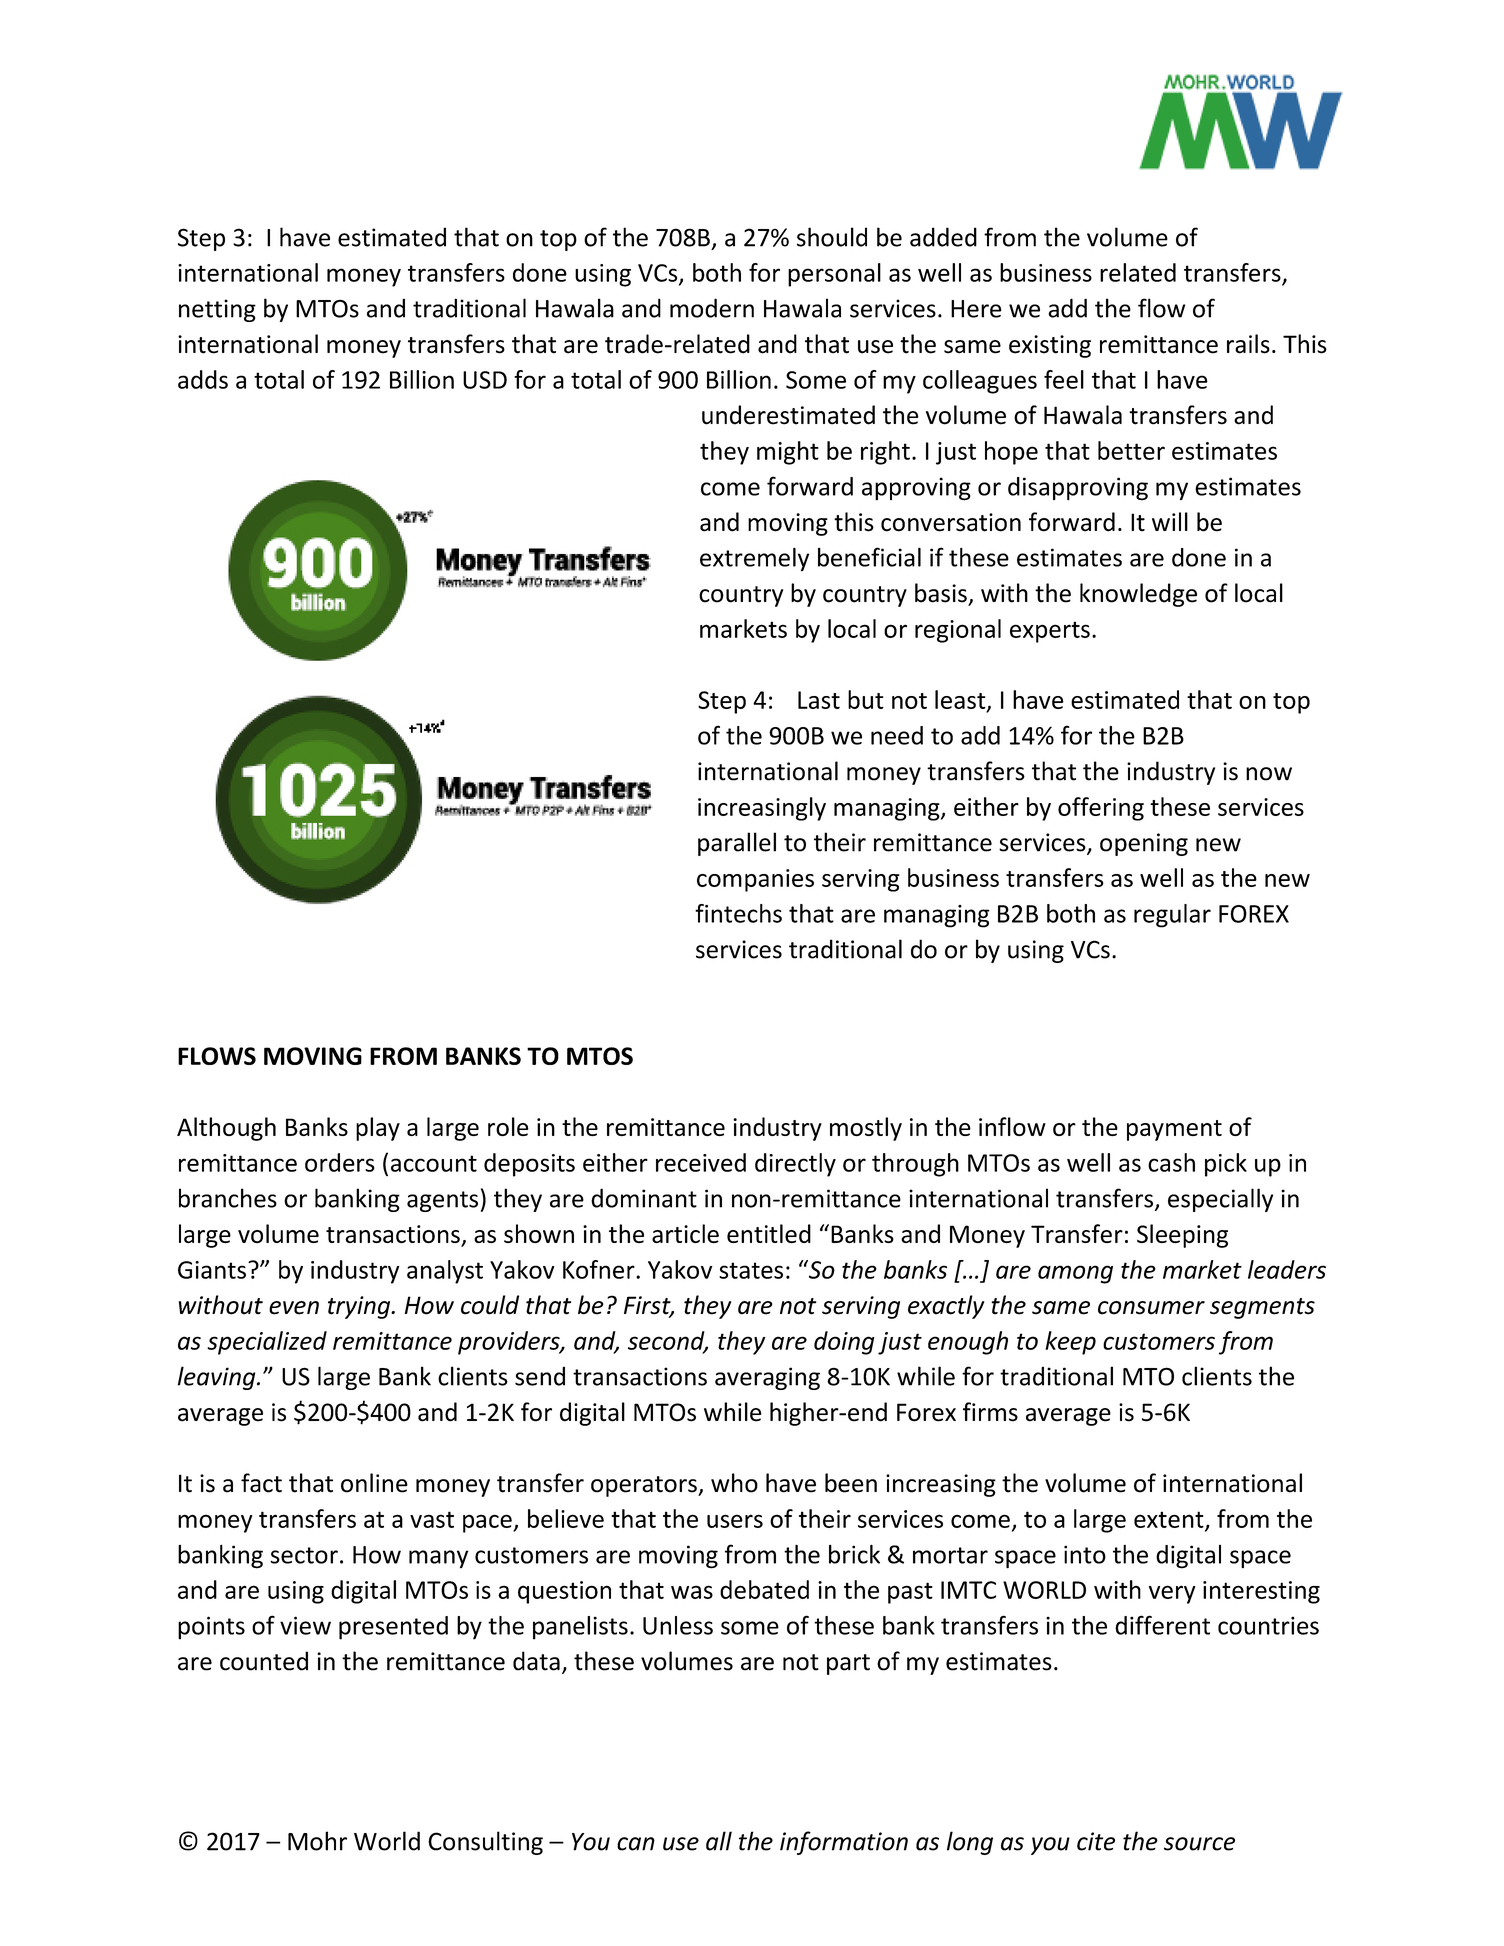  What do you see at coordinates (866, 1129) in the page?
I see `mostly` at bounding box center [866, 1129].
